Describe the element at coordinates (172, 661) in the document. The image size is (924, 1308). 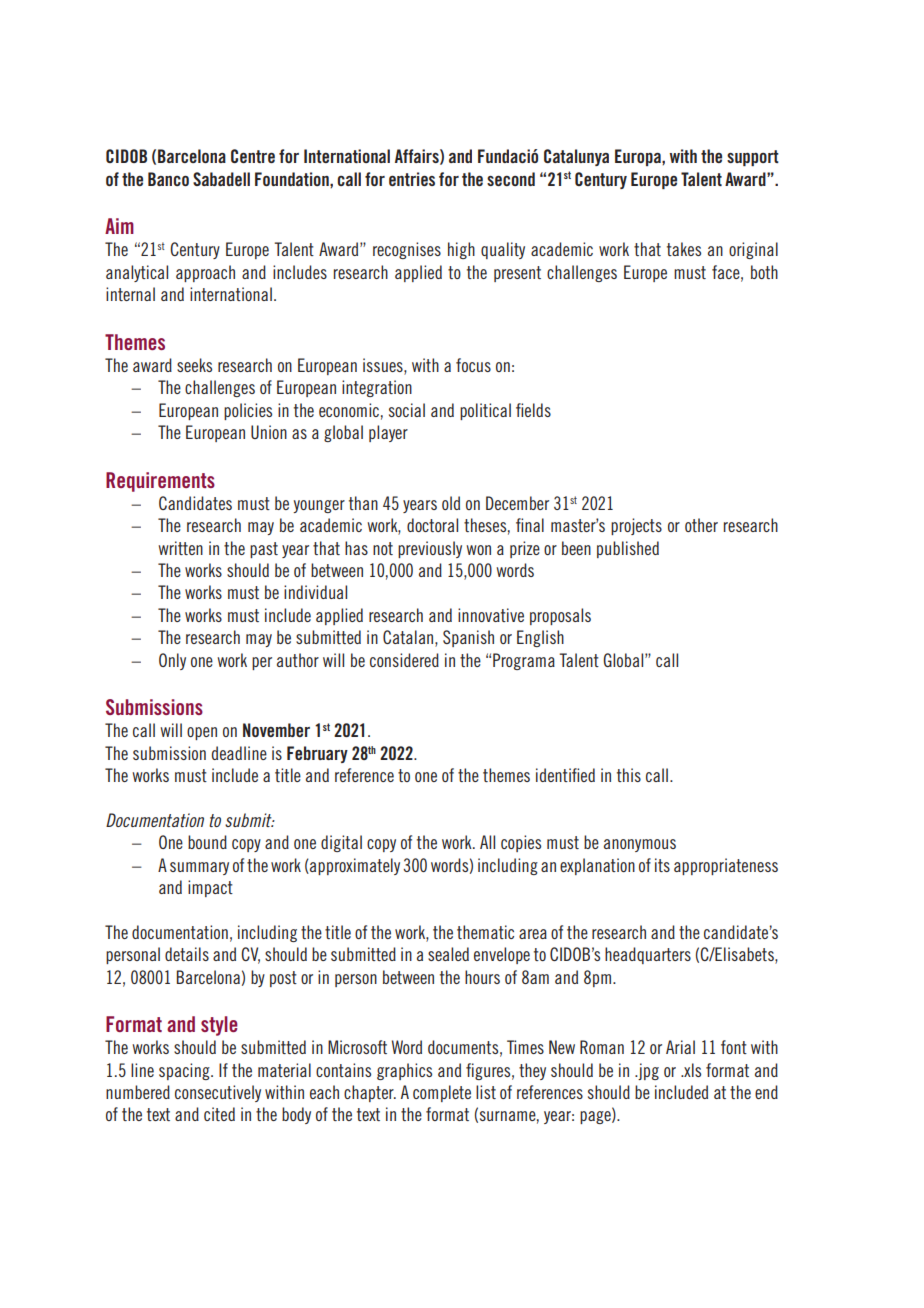
I see `Only` at that location.
